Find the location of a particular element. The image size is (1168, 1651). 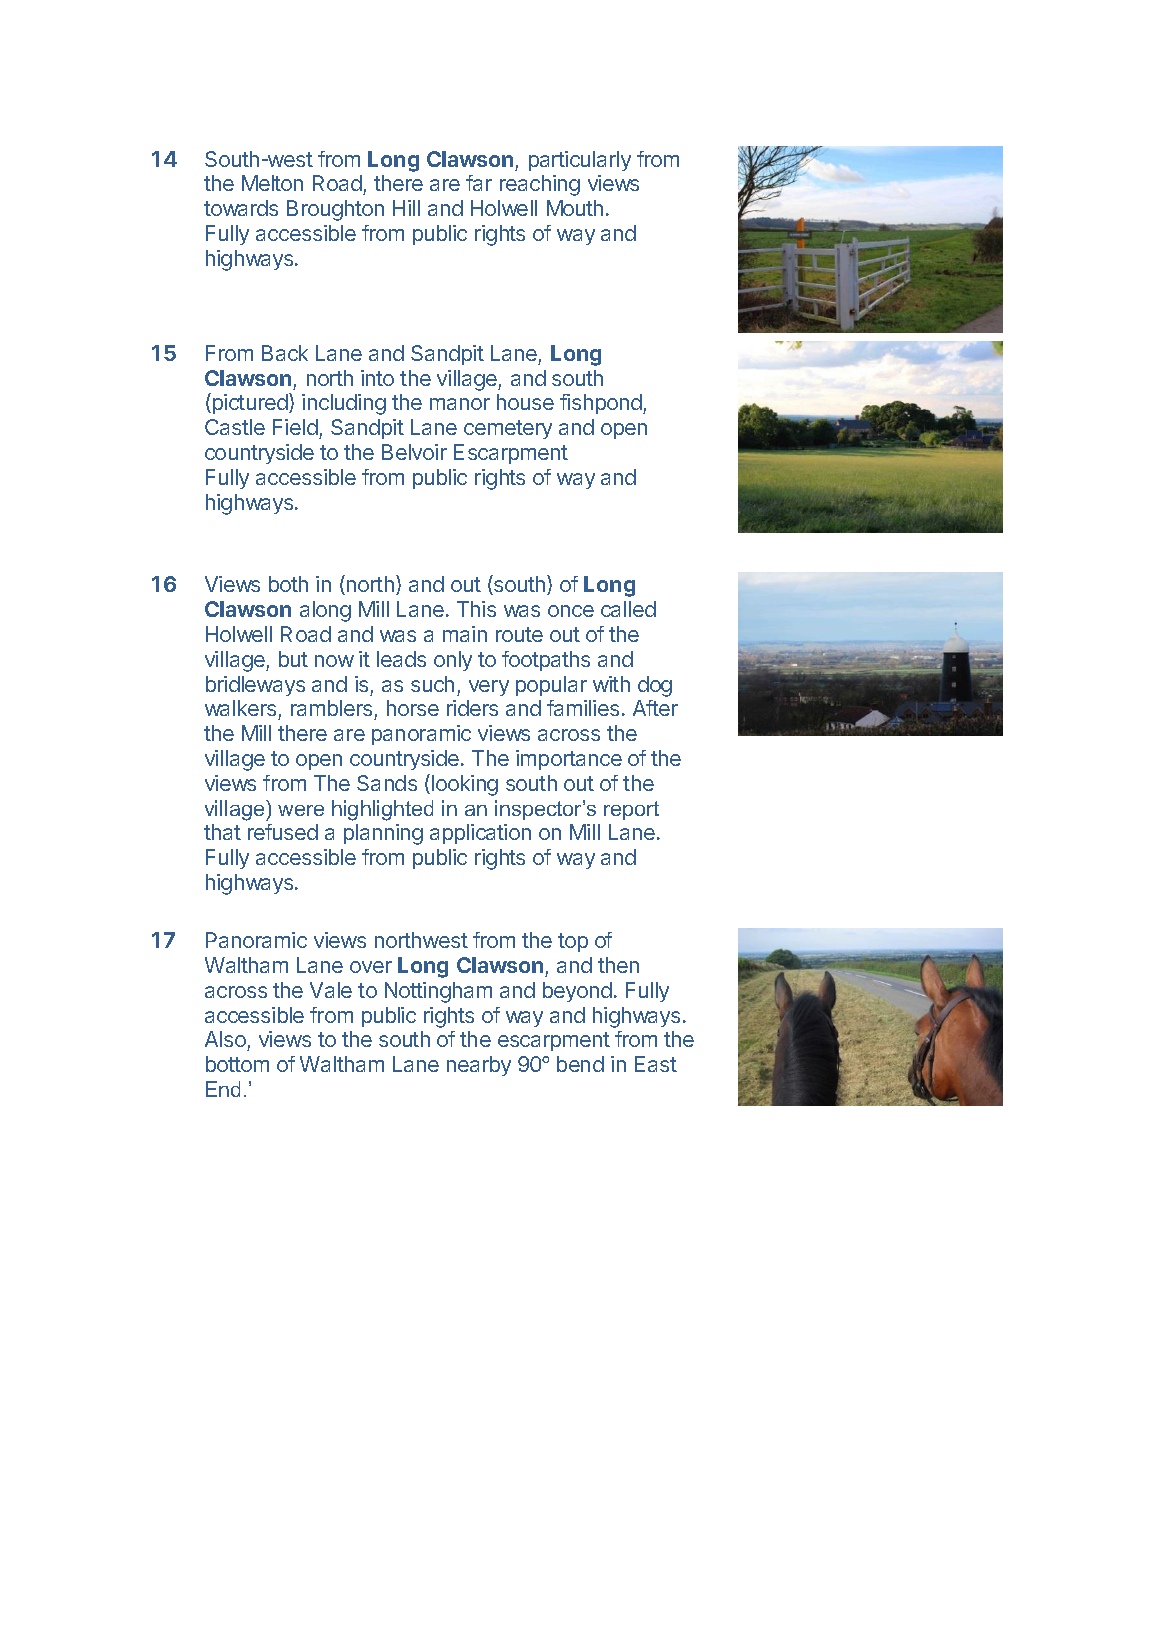

both is located at coordinates (288, 584).
